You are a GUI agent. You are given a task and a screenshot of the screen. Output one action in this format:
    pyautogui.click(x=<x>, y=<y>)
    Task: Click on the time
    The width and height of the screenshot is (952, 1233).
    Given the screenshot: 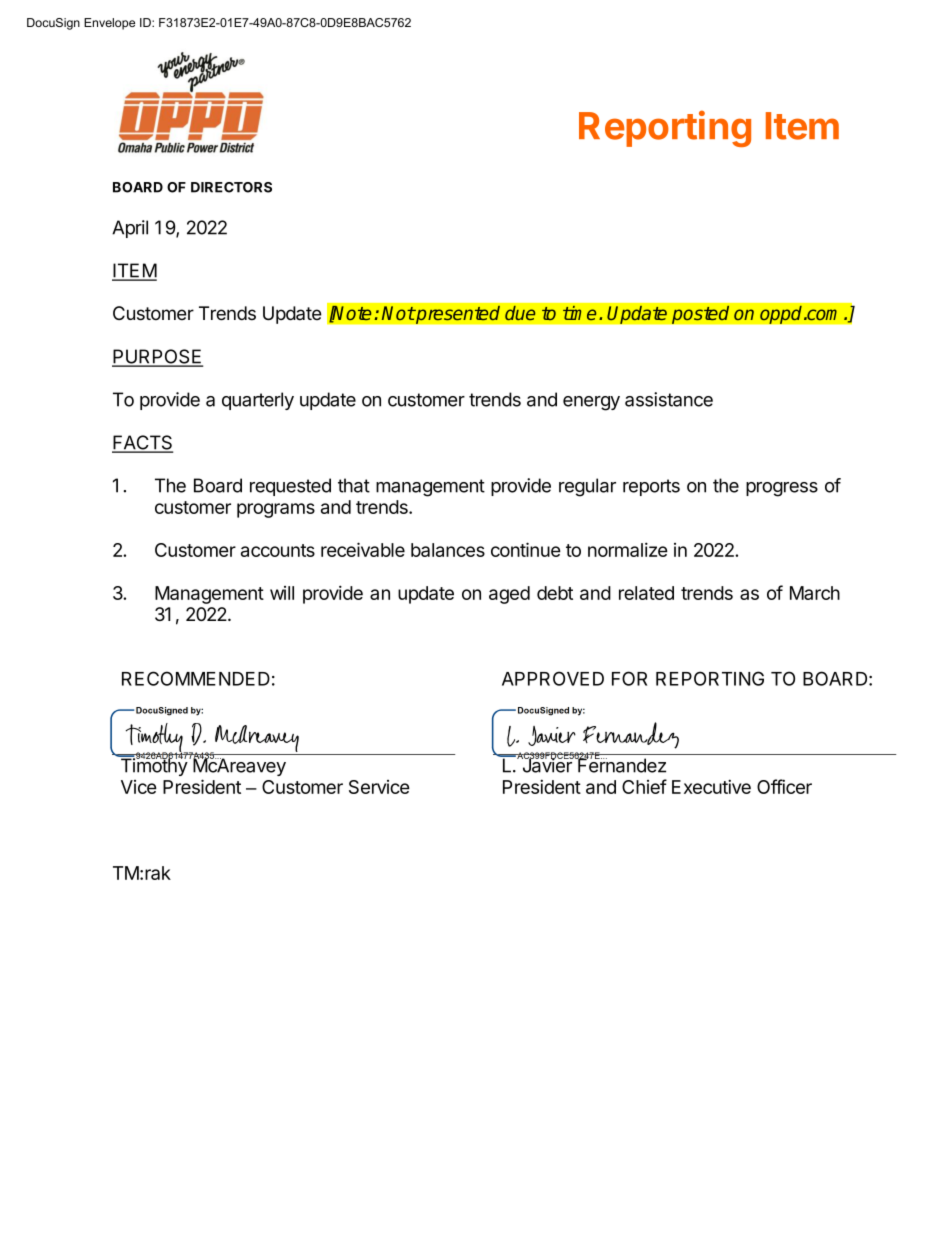 What is the action you would take?
    pyautogui.click(x=580, y=313)
